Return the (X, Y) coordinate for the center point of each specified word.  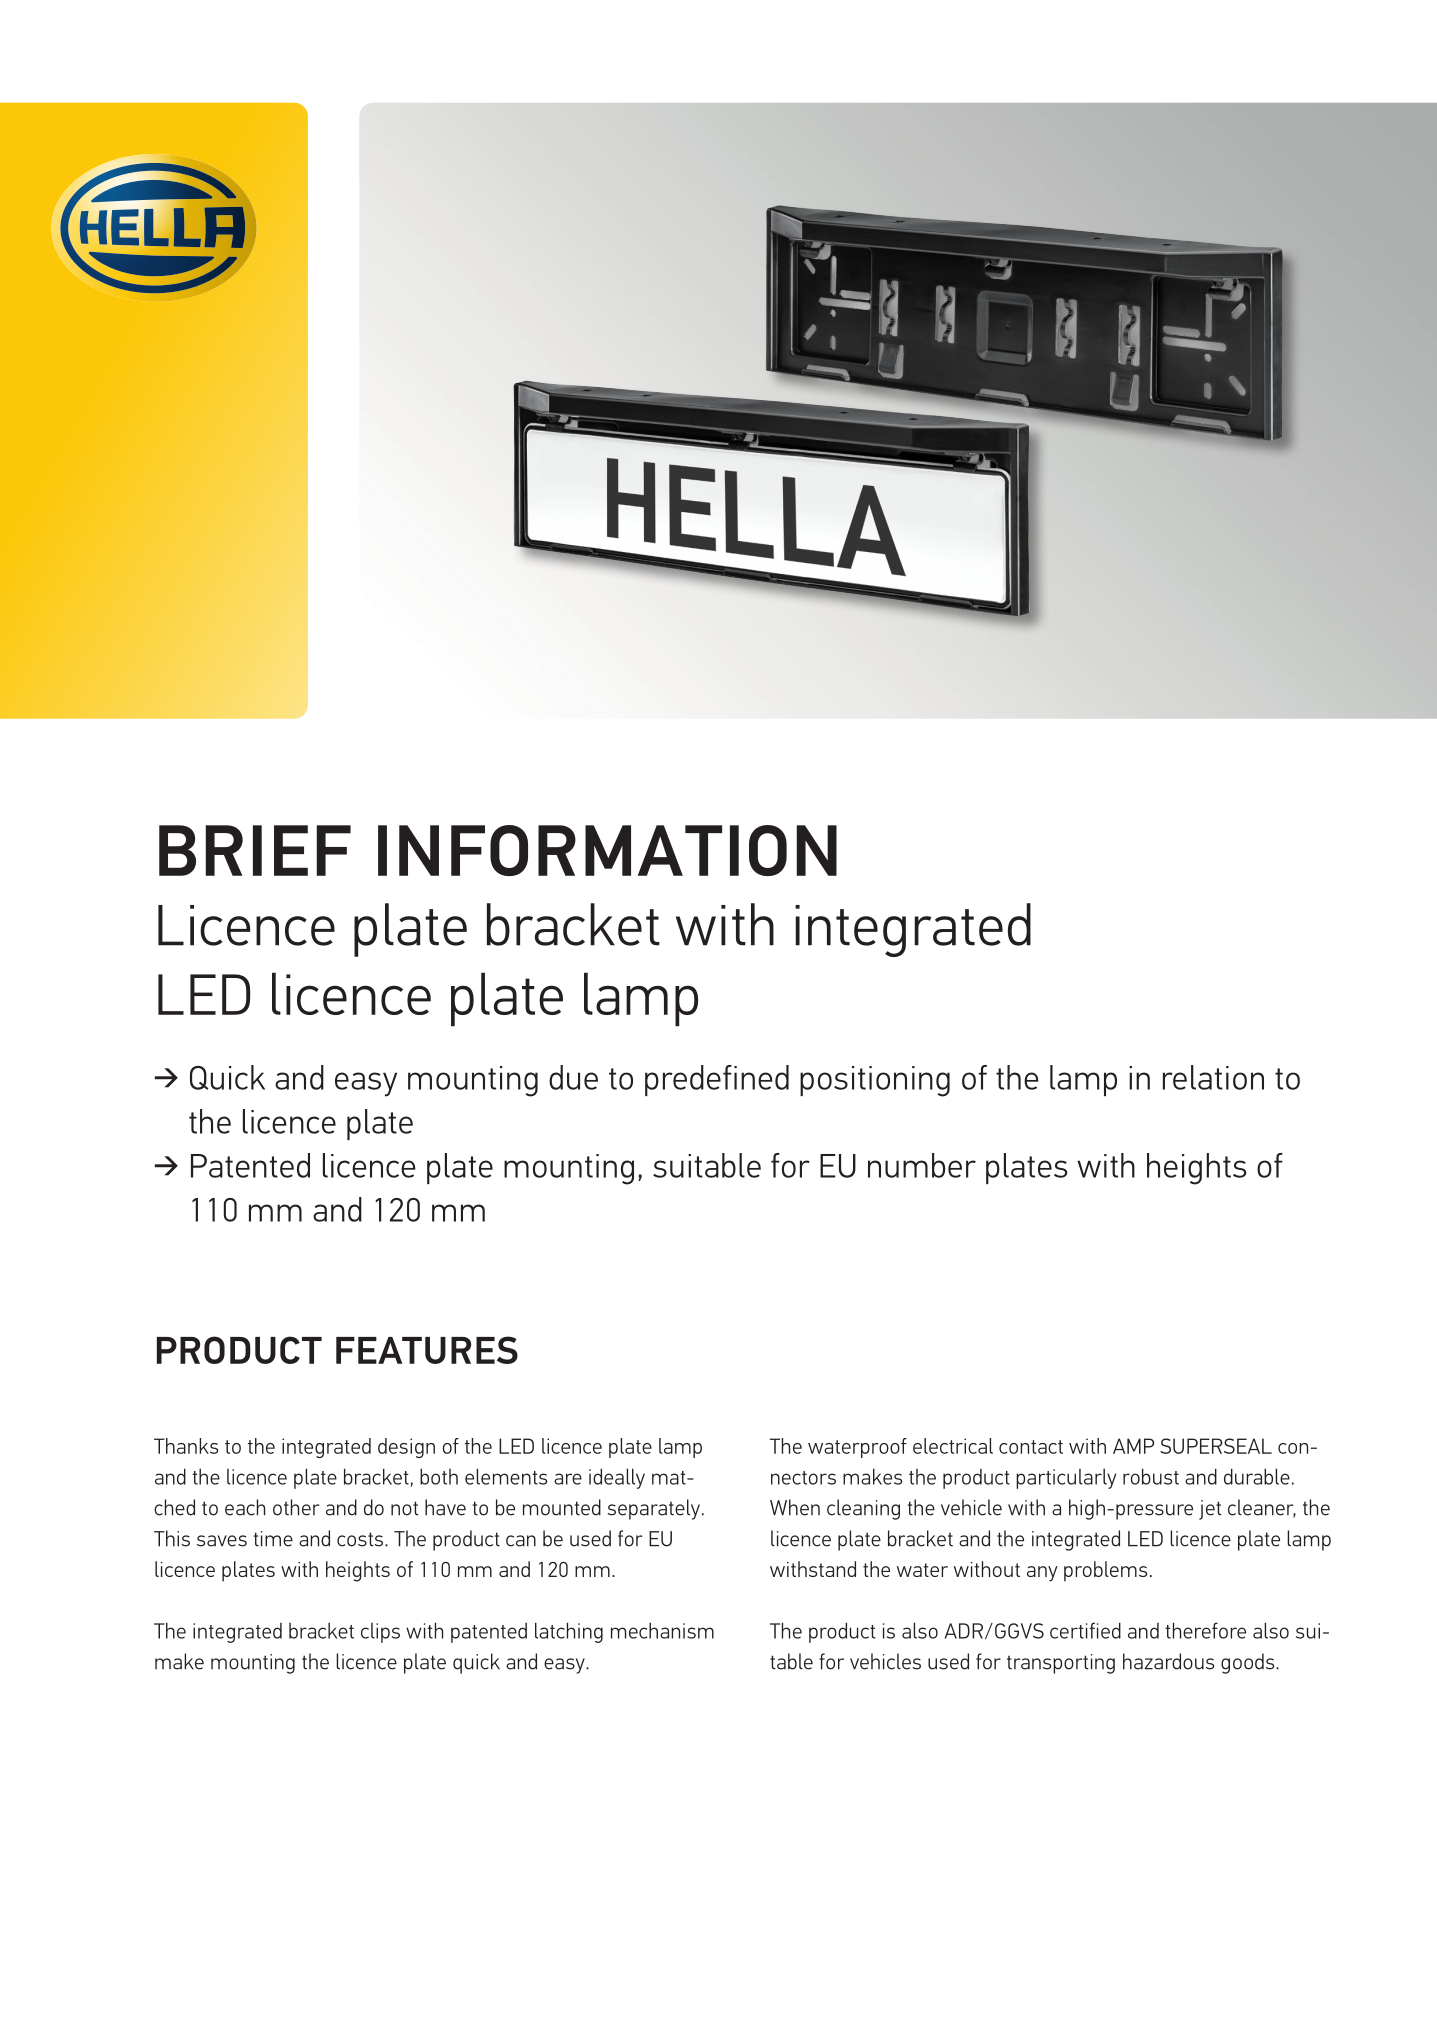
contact (1031, 1447)
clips (380, 1633)
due (573, 1077)
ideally (617, 1478)
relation (1213, 1077)
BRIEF (255, 850)
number (922, 1165)
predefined (717, 1080)
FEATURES (427, 1350)
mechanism (662, 1630)
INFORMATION (607, 850)
